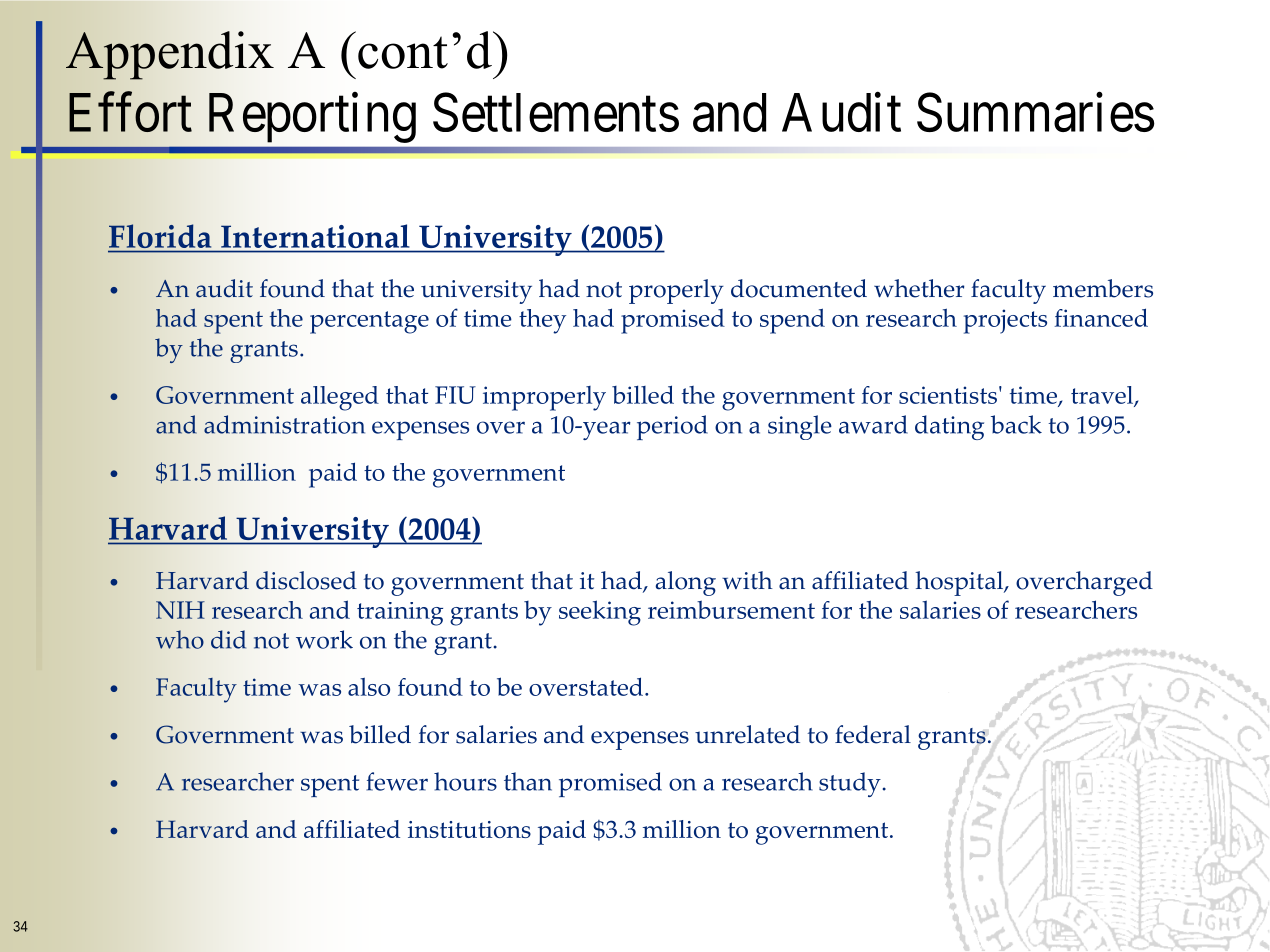 The image size is (1270, 952). What do you see at coordinates (397, 781) in the document?
I see `fewer` at bounding box center [397, 781].
